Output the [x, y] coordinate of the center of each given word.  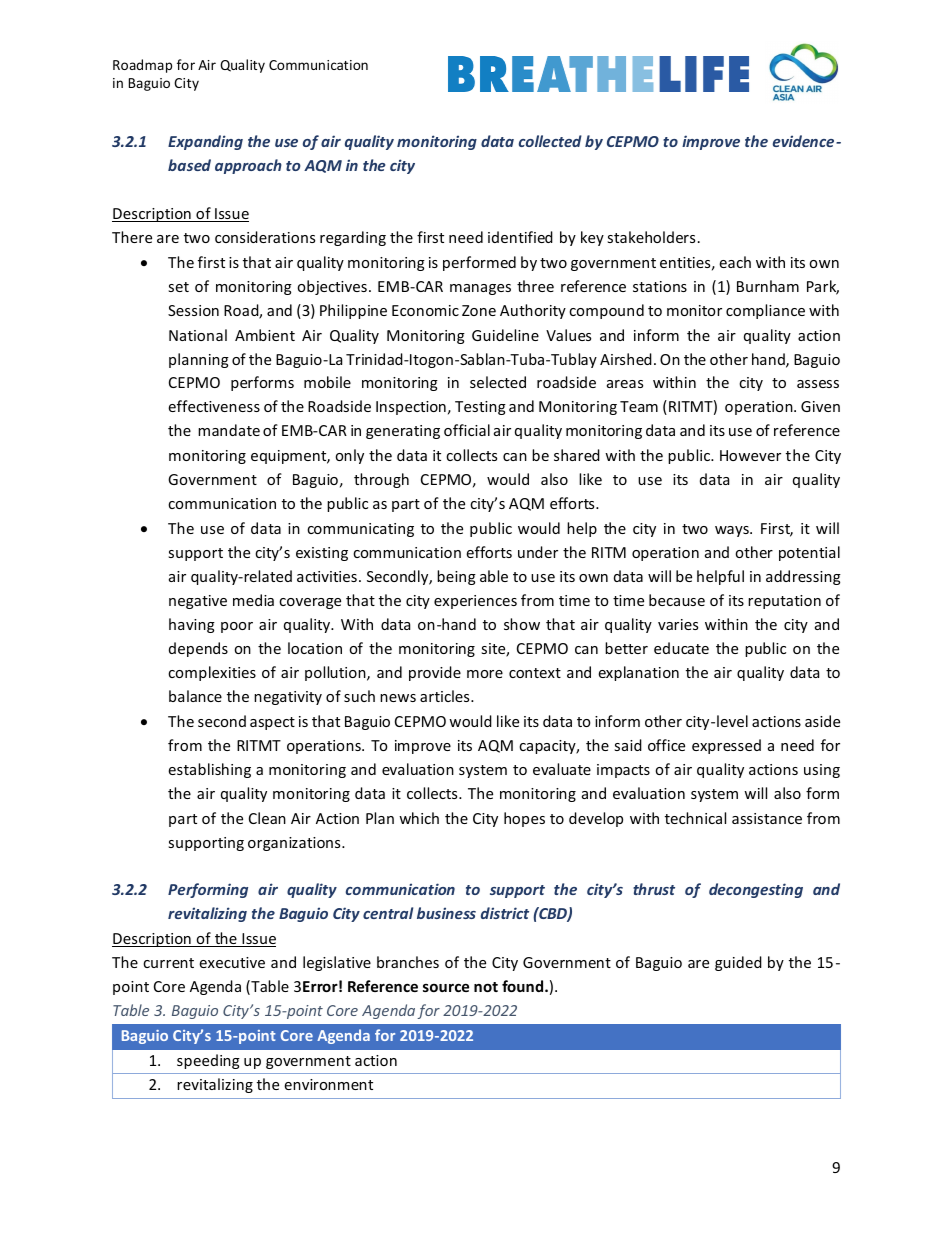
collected [550, 141]
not [486, 987]
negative [198, 602]
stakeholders [651, 237]
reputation [784, 602]
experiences [475, 602]
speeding [208, 1061]
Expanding [205, 142]
